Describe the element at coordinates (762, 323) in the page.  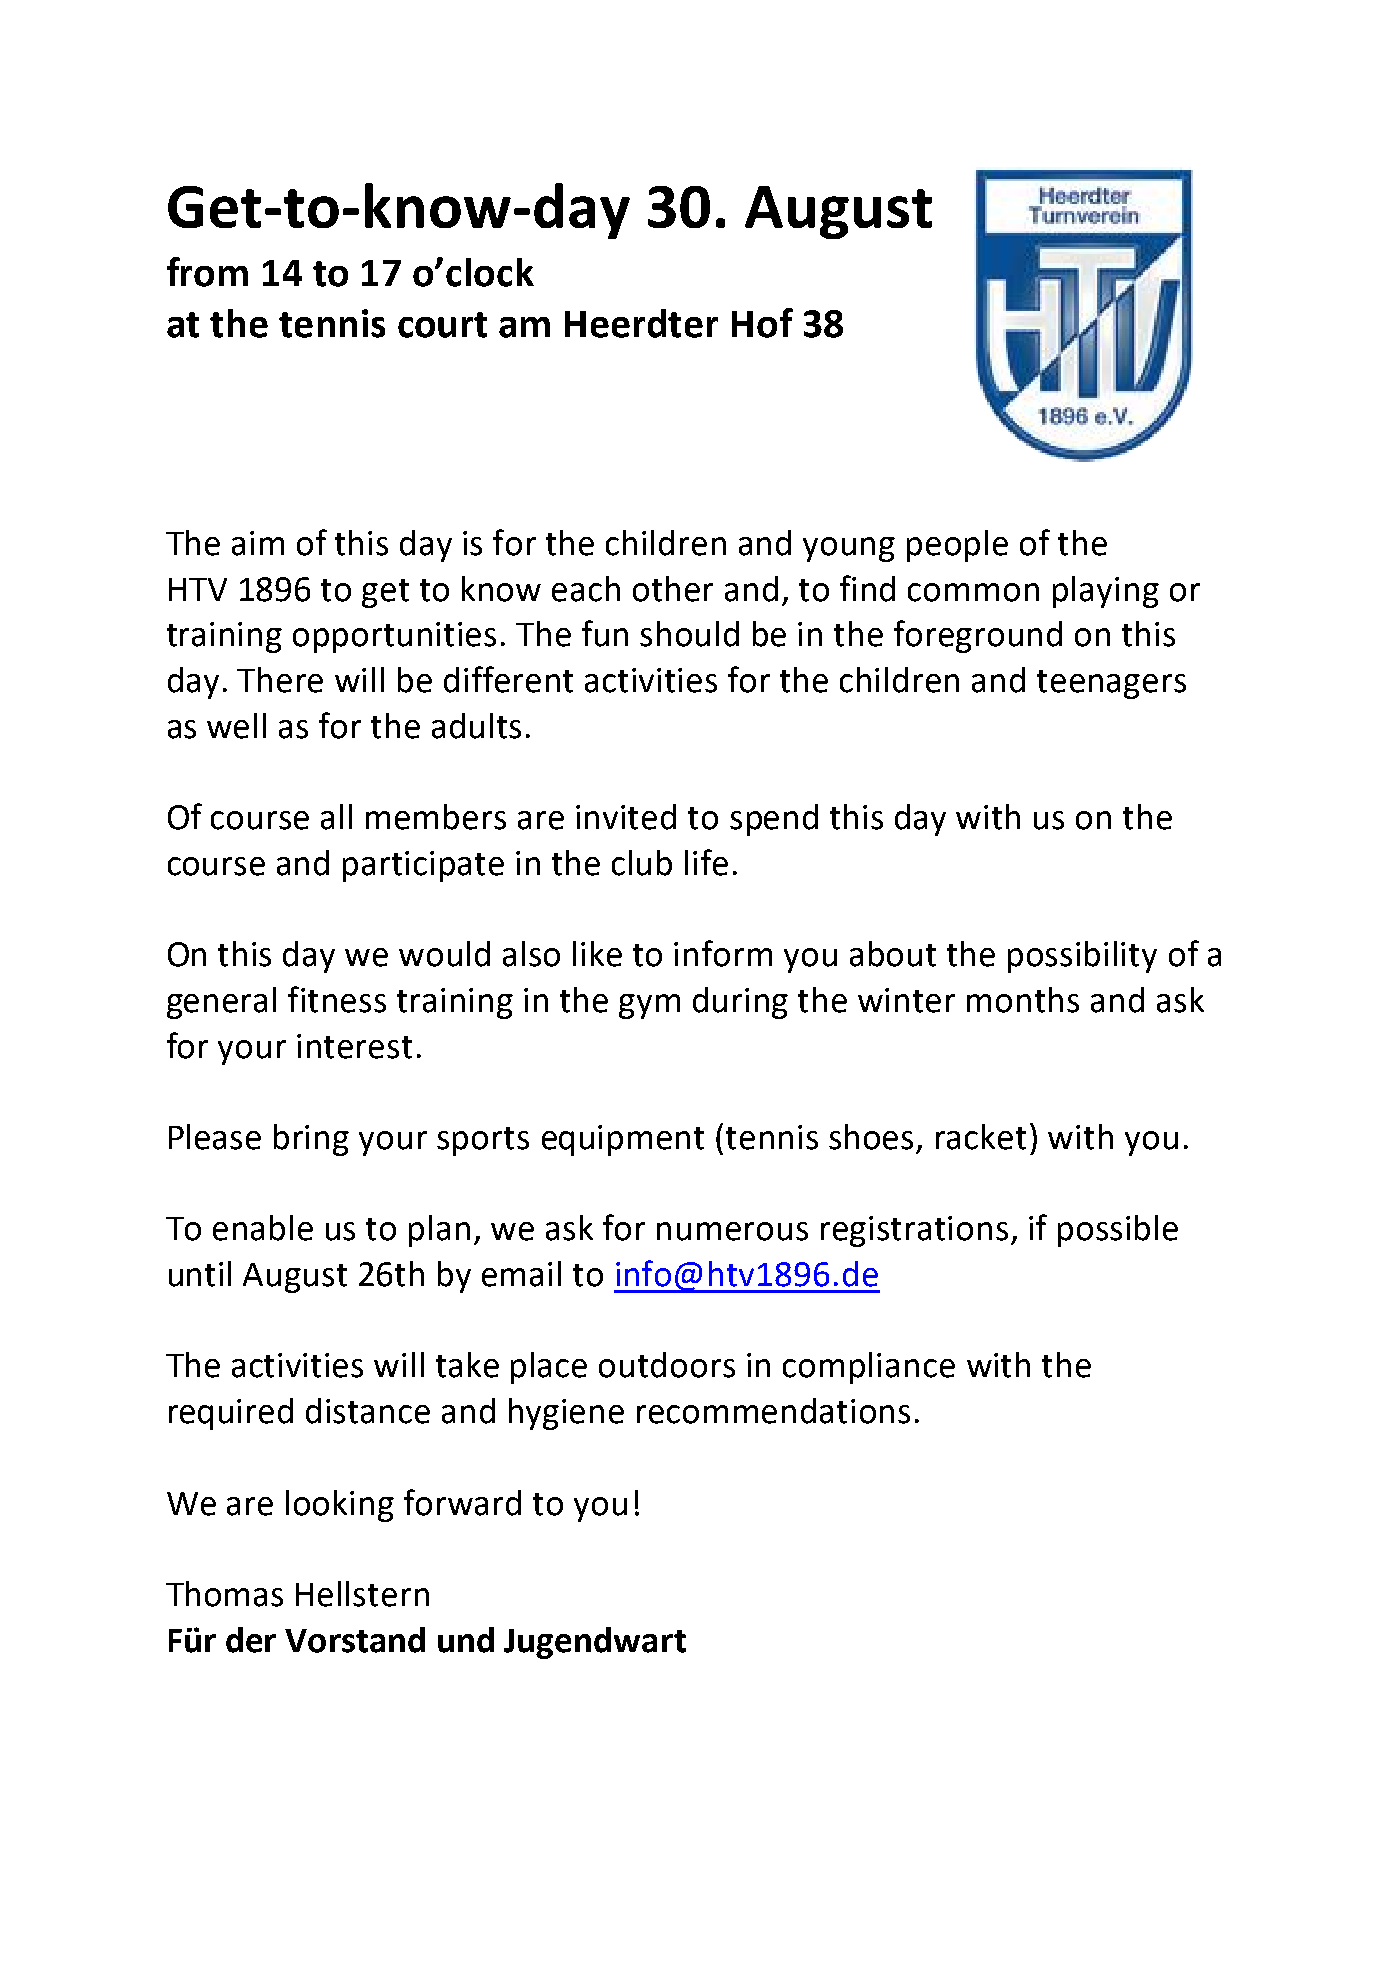
I see `Hof` at that location.
